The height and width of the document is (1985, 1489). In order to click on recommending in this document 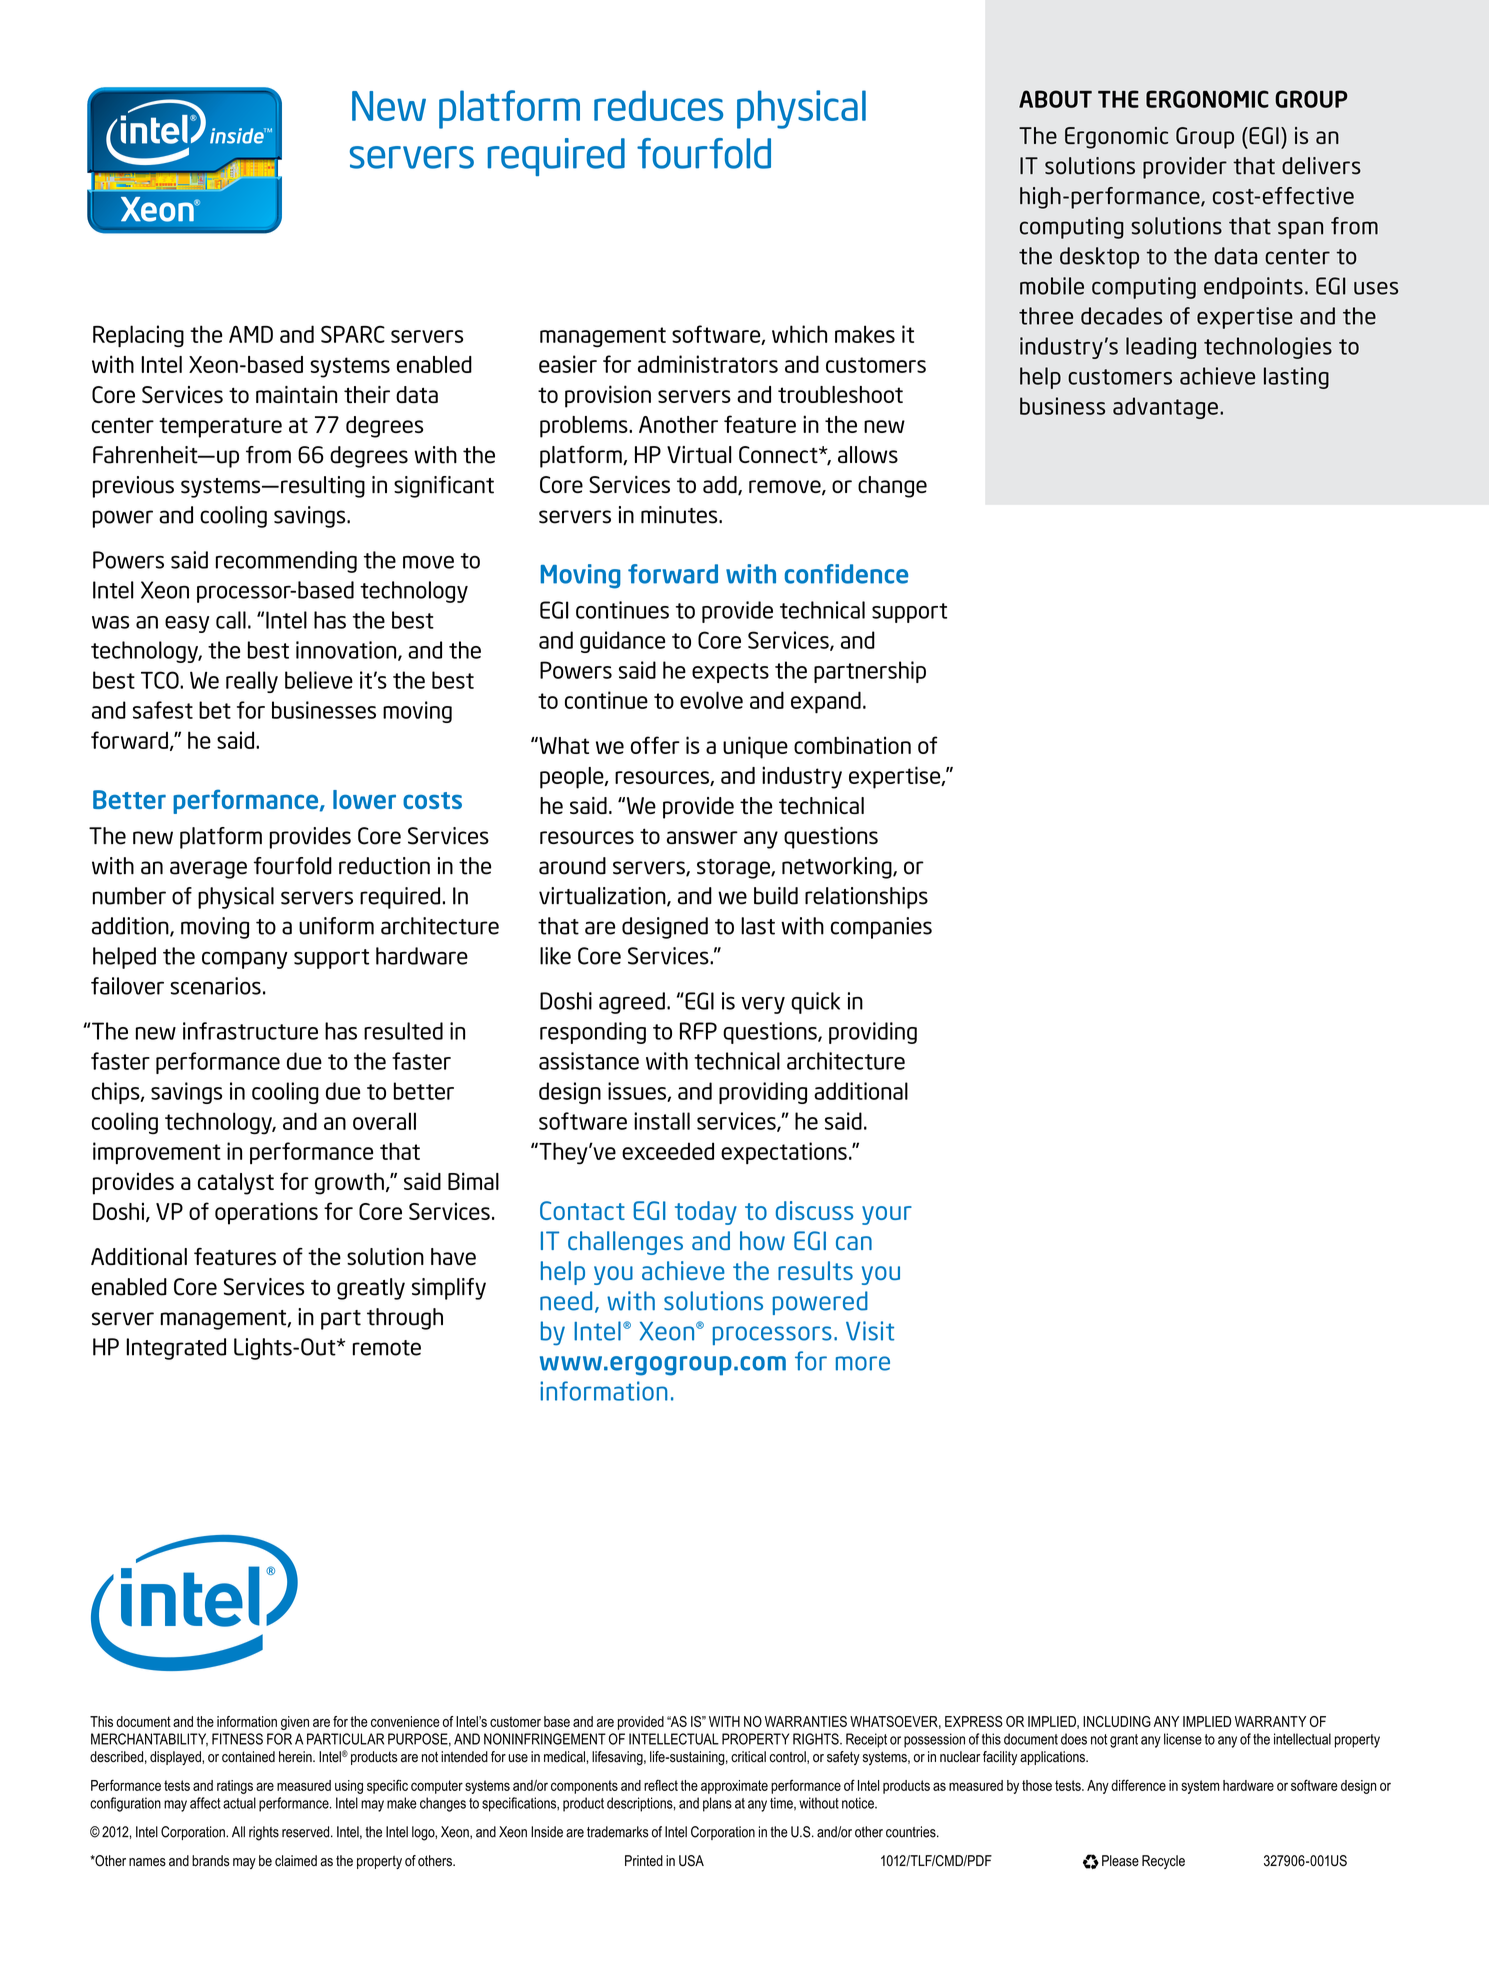, I will do `click(286, 562)`.
